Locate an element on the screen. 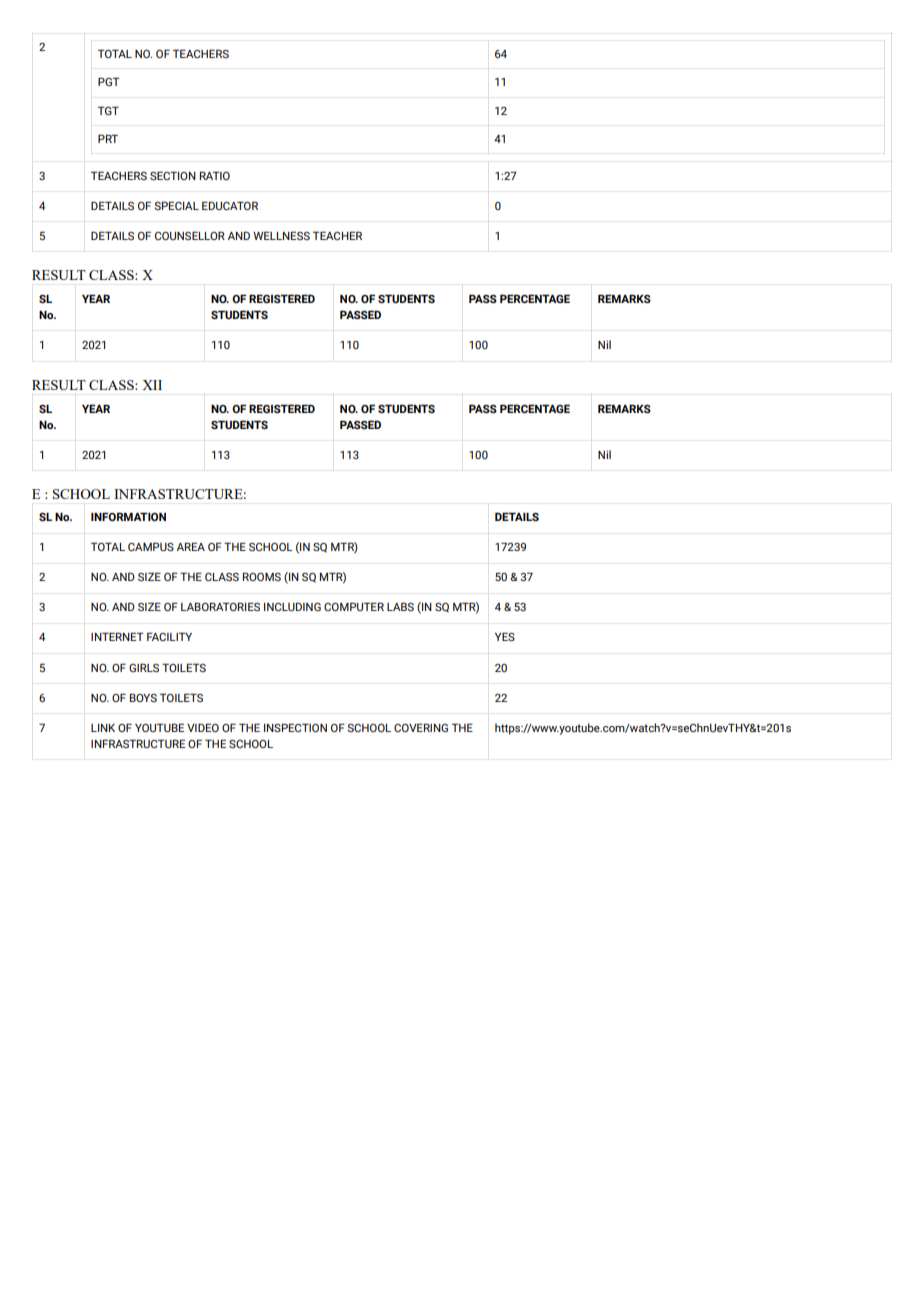 This screenshot has height=1308, width=924. INFORMATION is located at coordinates (128, 516).
